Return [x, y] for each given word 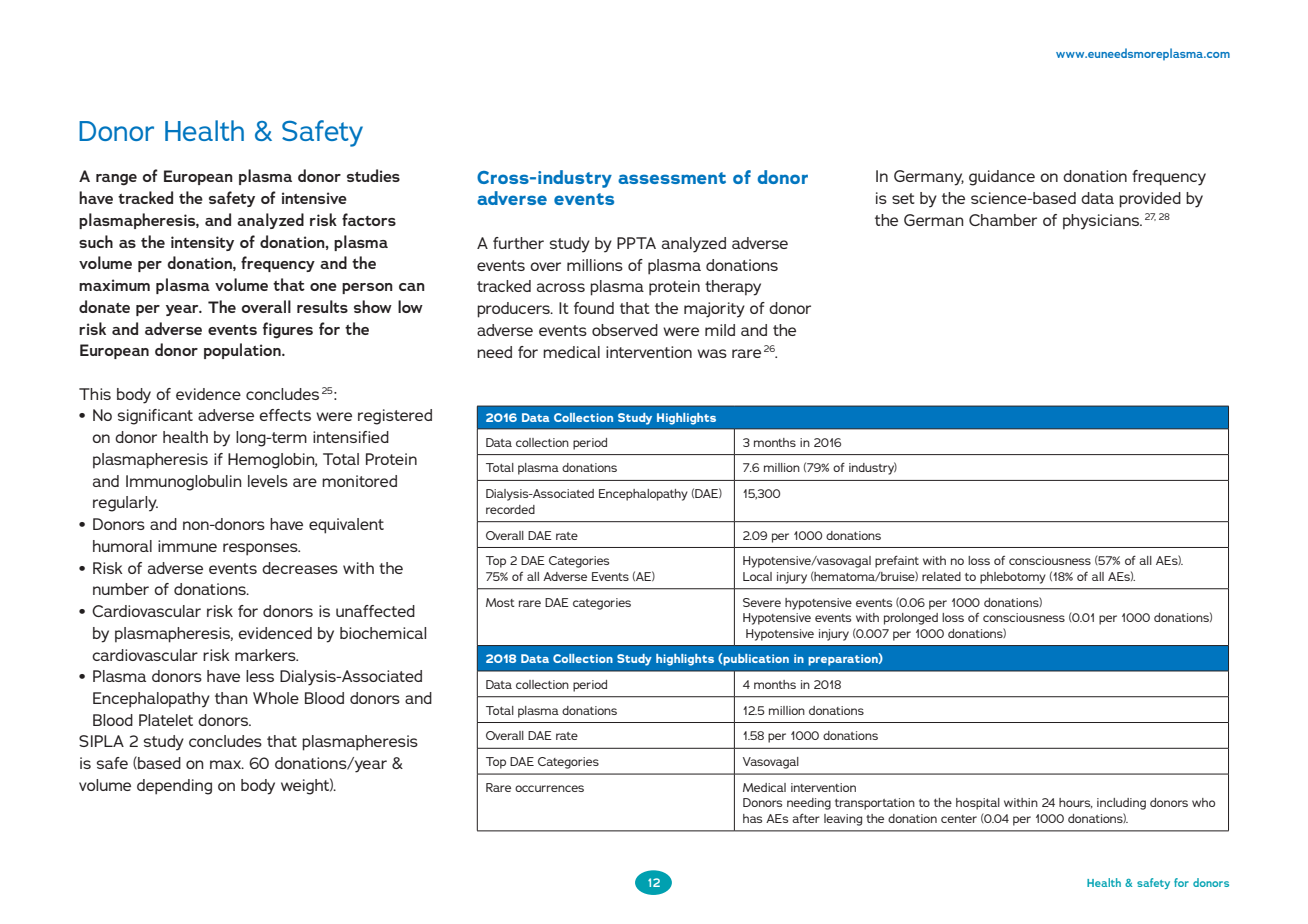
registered [395, 417]
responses [261, 549]
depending [174, 787]
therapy [733, 288]
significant [155, 417]
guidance [1002, 178]
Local [757, 576]
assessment [672, 178]
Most [500, 602]
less [260, 676]
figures [288, 330]
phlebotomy [1013, 578]
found [594, 308]
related [941, 576]
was [712, 353]
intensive [314, 198]
